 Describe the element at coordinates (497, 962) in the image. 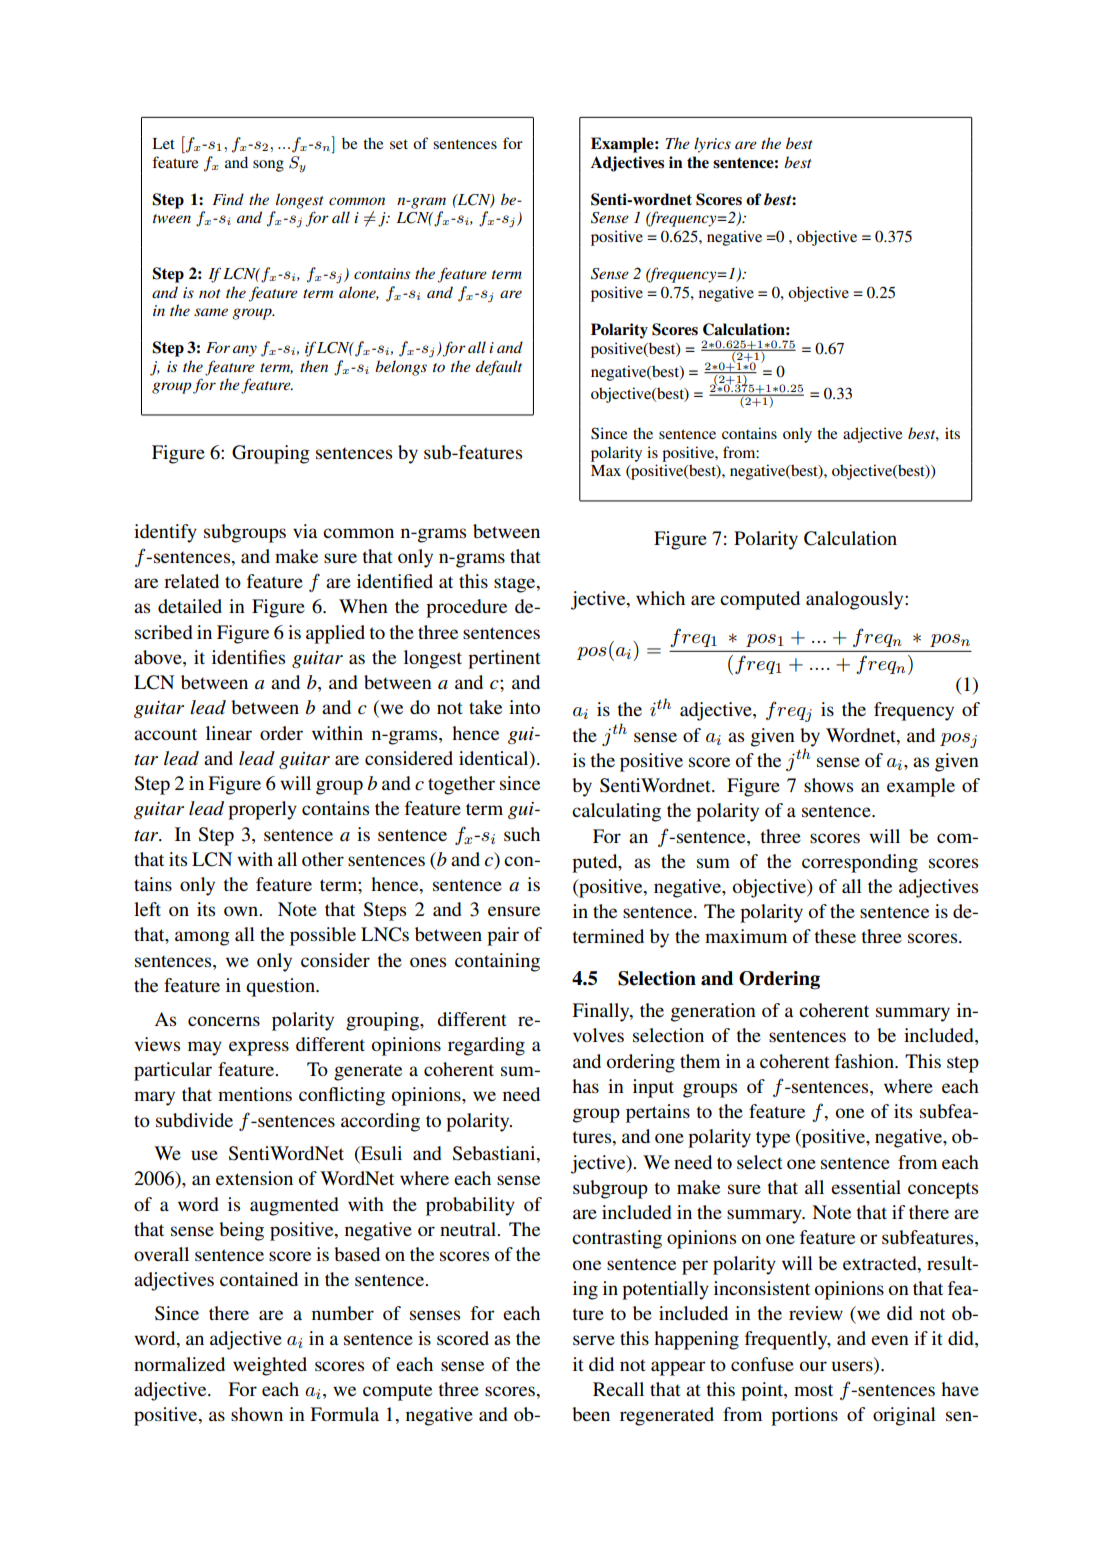

I see `containing` at that location.
